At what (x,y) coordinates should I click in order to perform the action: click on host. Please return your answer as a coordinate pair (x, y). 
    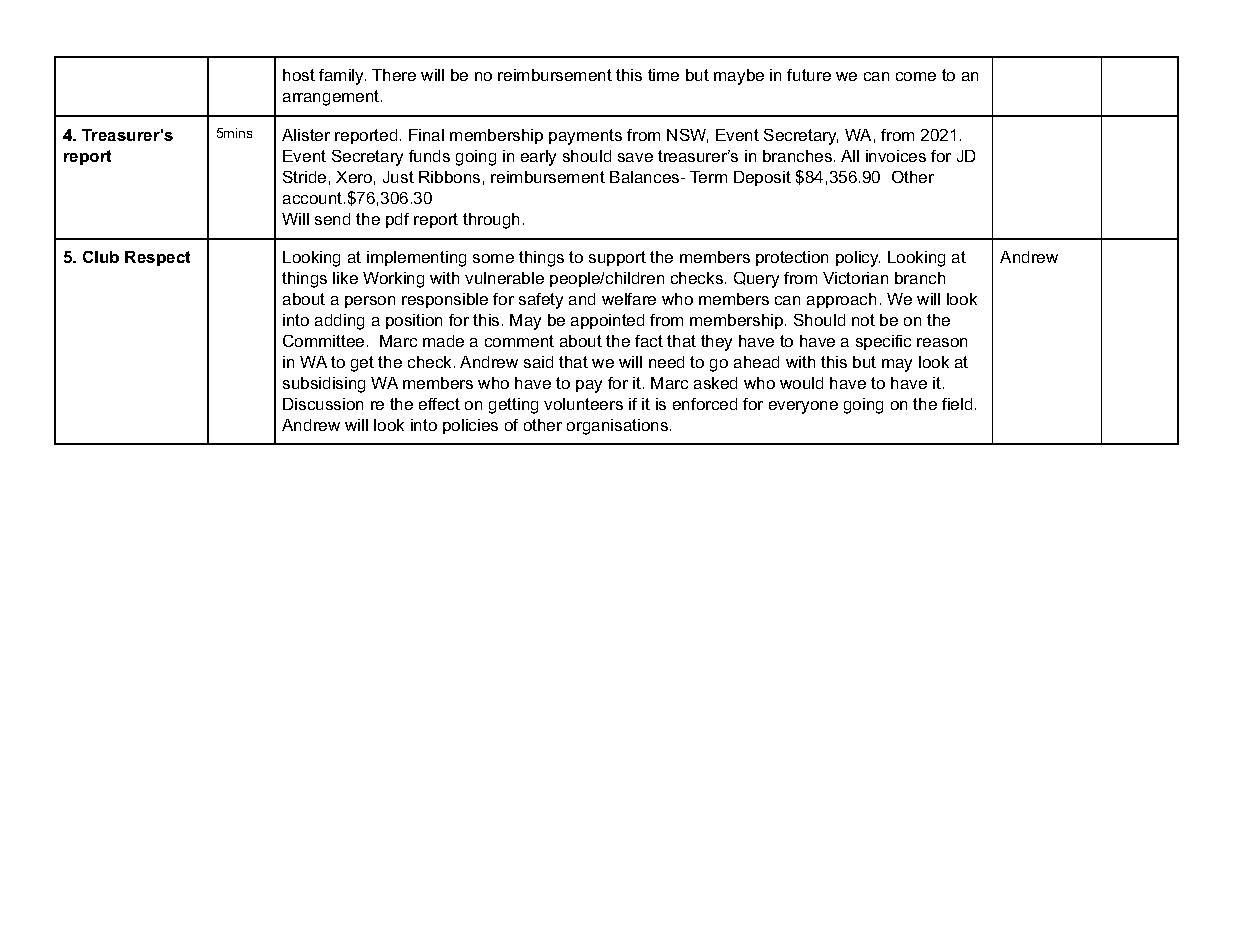
    Looking at the image, I should click on (299, 75).
